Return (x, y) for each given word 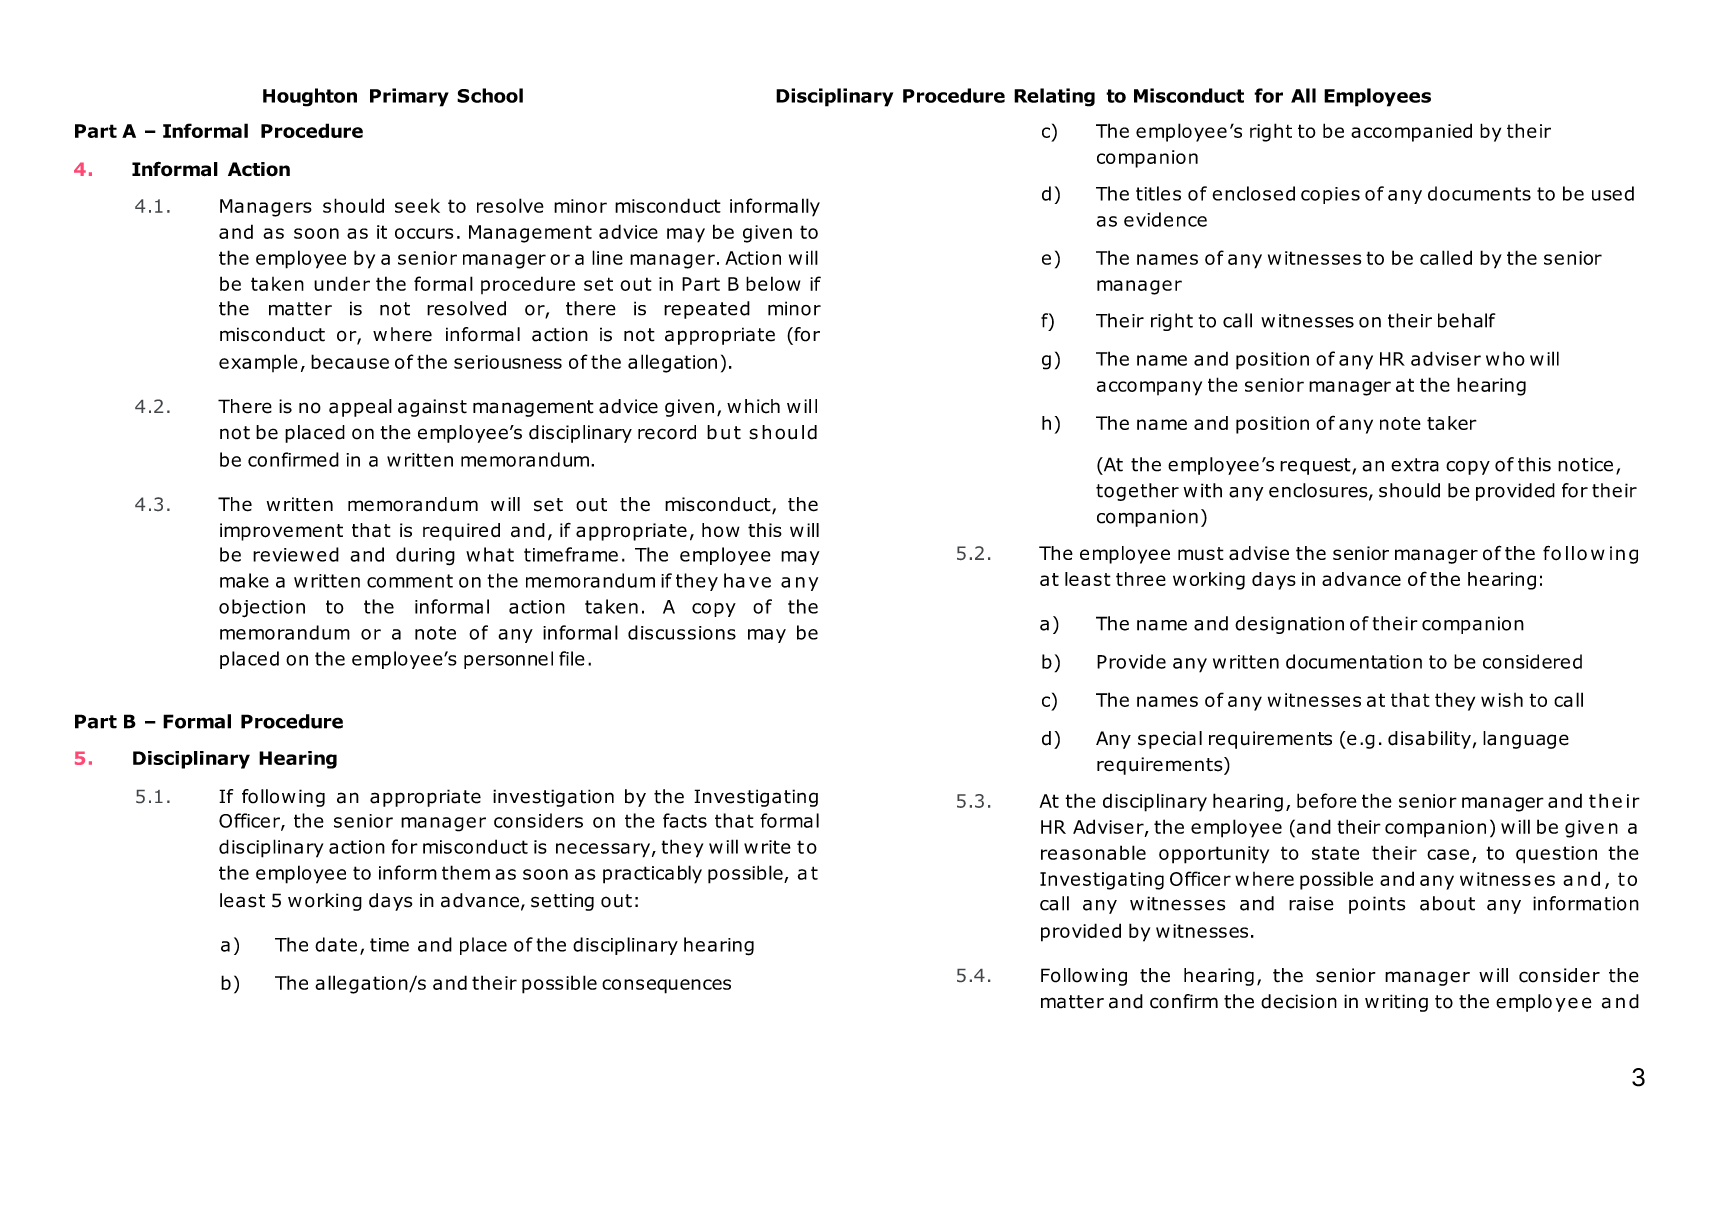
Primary (409, 97)
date (336, 944)
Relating (1054, 97)
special (1170, 740)
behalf (1467, 320)
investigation (553, 798)
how (721, 530)
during (425, 556)
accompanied (1411, 132)
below (773, 283)
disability (1429, 740)
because (350, 361)
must (1201, 554)
